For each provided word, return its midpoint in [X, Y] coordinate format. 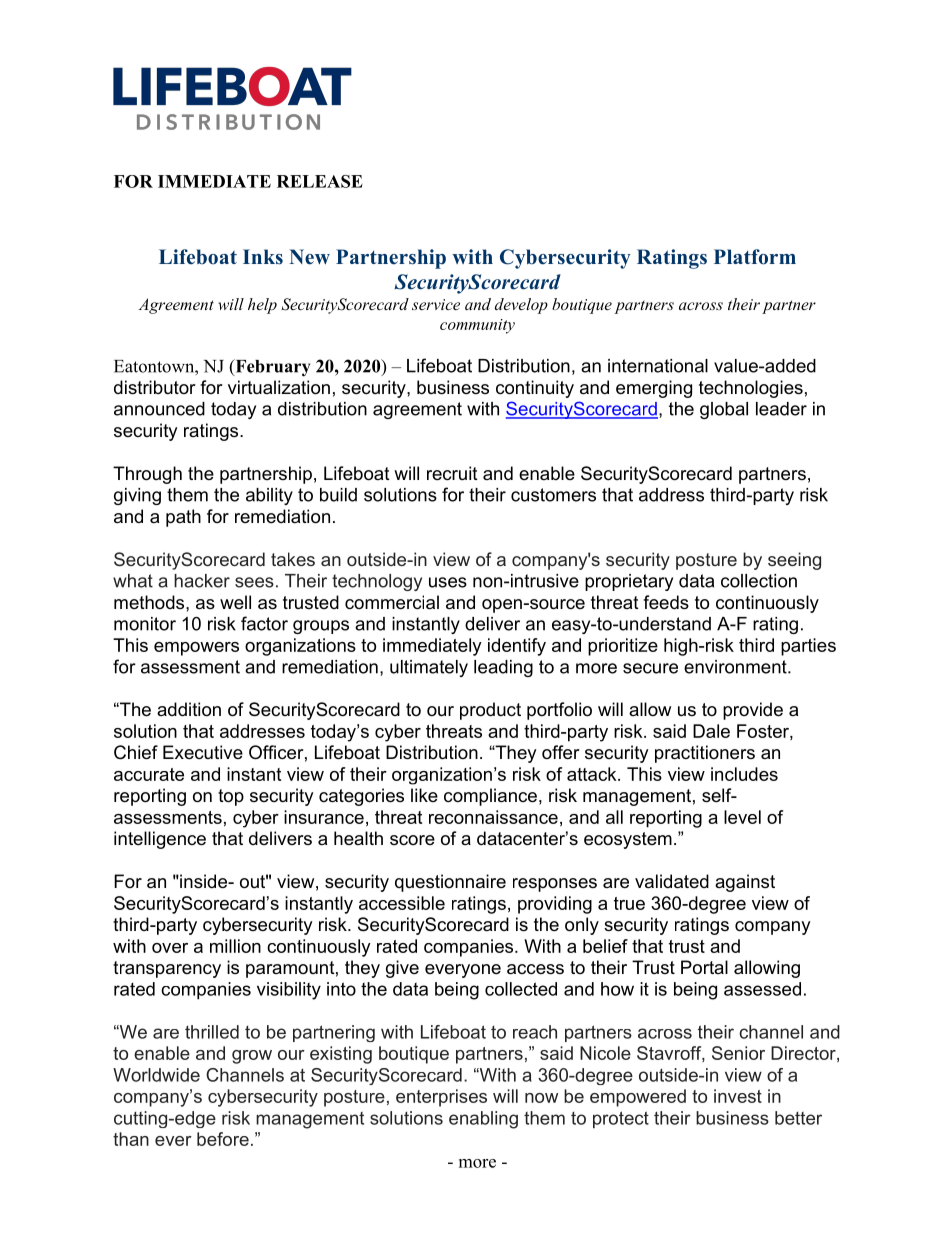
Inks [263, 257]
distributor [155, 387]
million [235, 946]
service [436, 304]
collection [759, 581]
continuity [535, 389]
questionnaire [450, 883]
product [490, 711]
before [223, 1139]
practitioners [705, 754]
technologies [751, 389]
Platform [755, 257]
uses [448, 582]
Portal [704, 967]
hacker [202, 581]
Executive [203, 752]
